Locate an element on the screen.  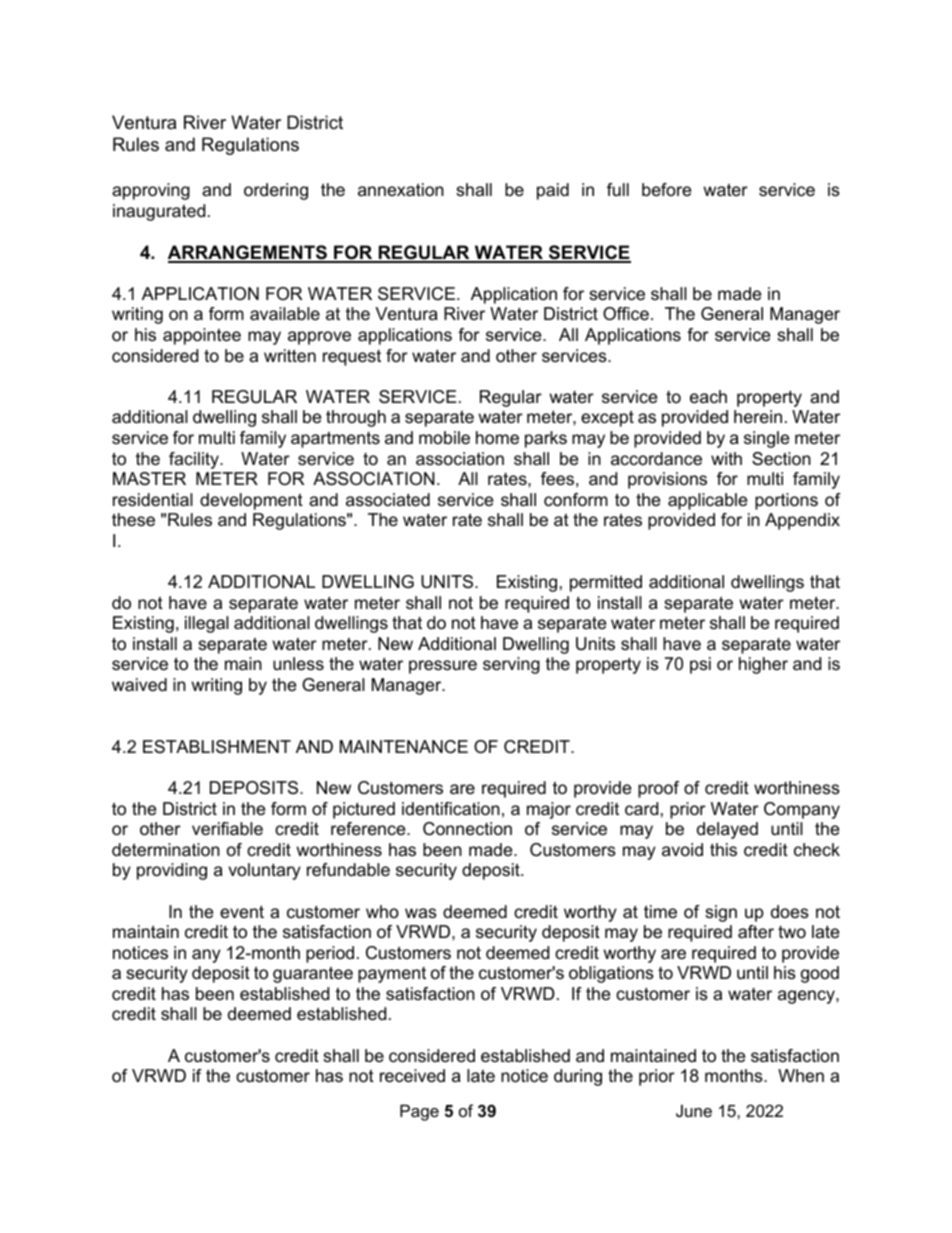
Connection is located at coordinates (467, 829).
